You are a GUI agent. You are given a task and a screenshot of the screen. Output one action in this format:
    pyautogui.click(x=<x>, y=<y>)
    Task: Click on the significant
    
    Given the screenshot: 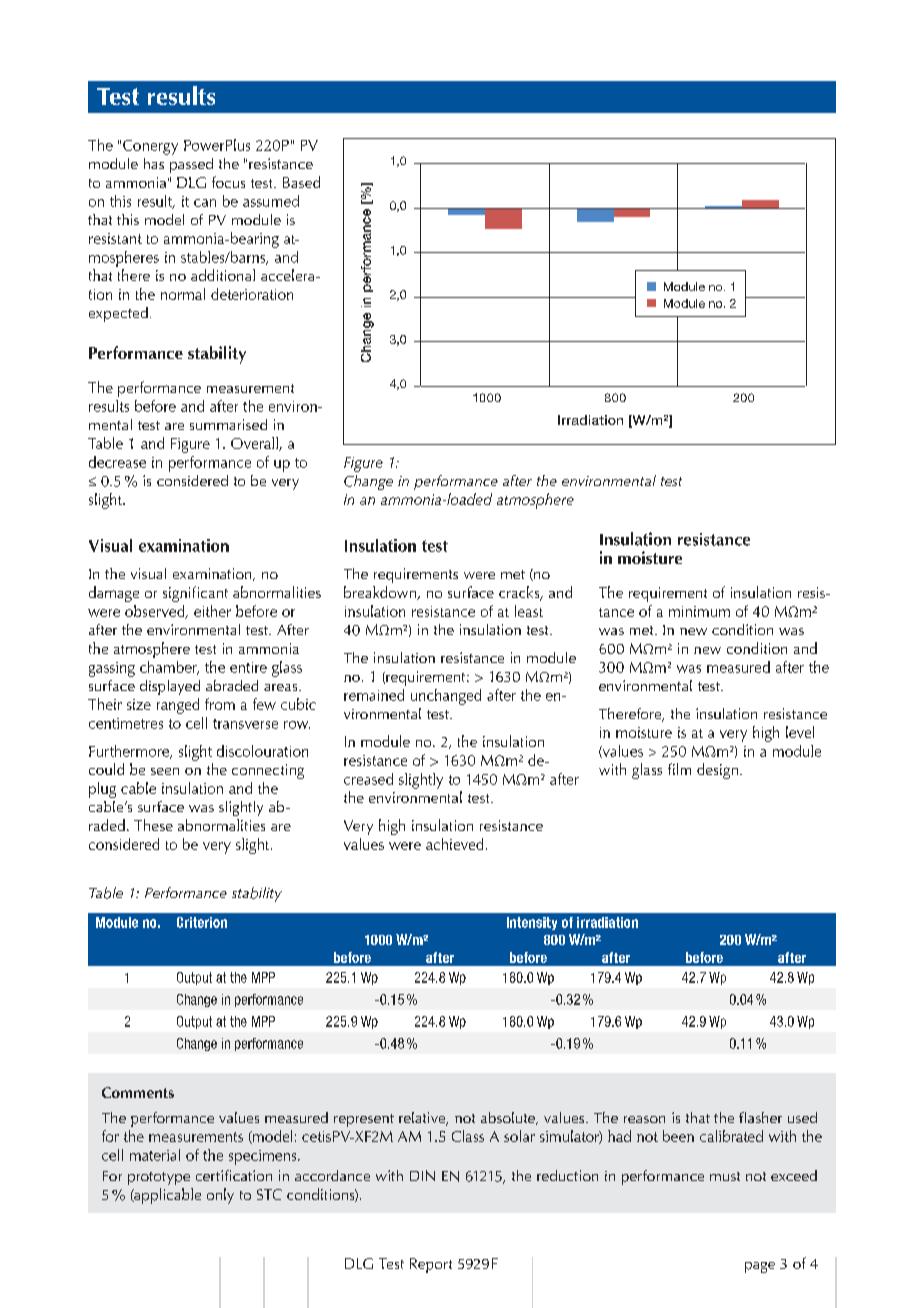 What is the action you would take?
    pyautogui.click(x=195, y=594)
